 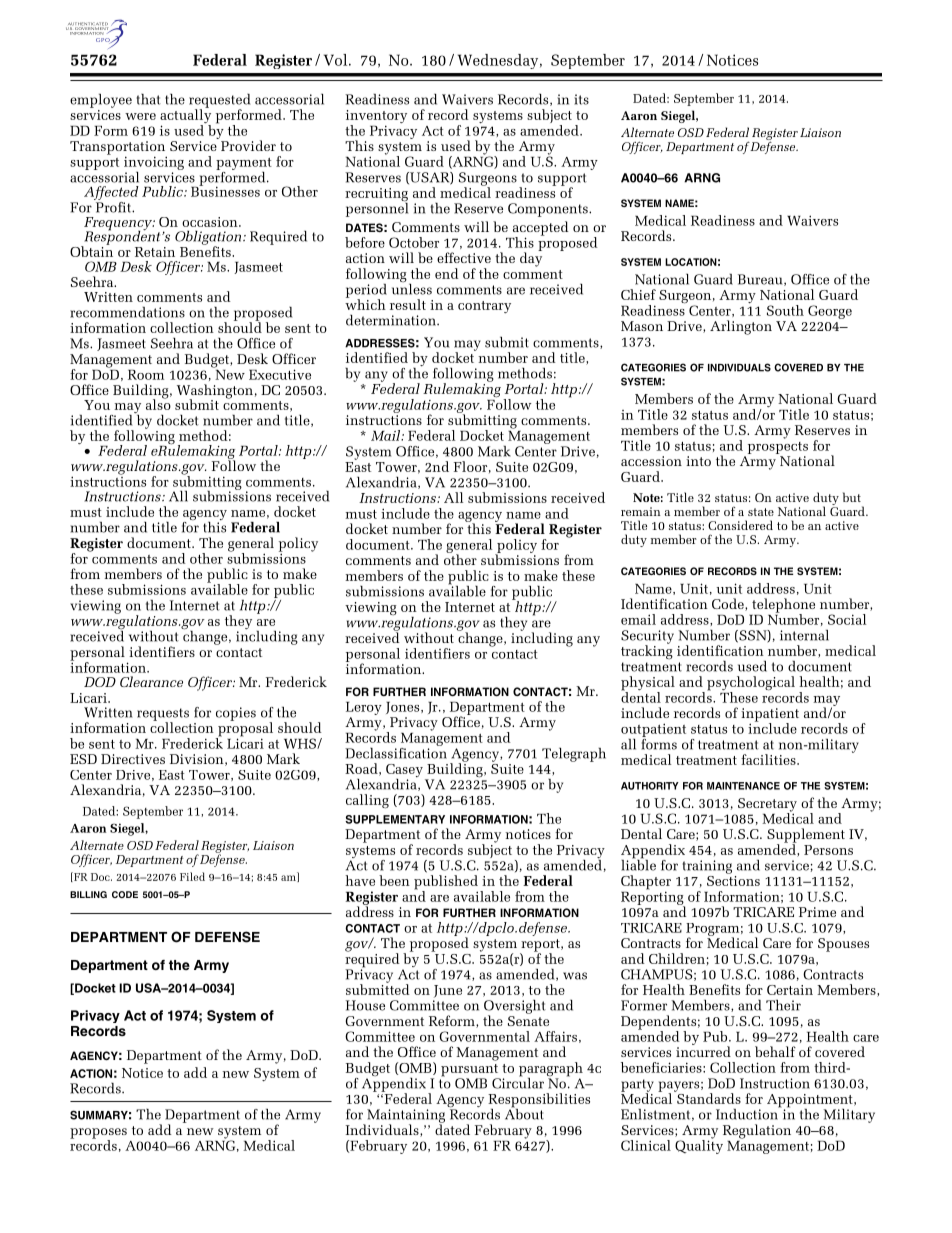 What do you see at coordinates (376, 118) in the document?
I see `inventory` at bounding box center [376, 118].
